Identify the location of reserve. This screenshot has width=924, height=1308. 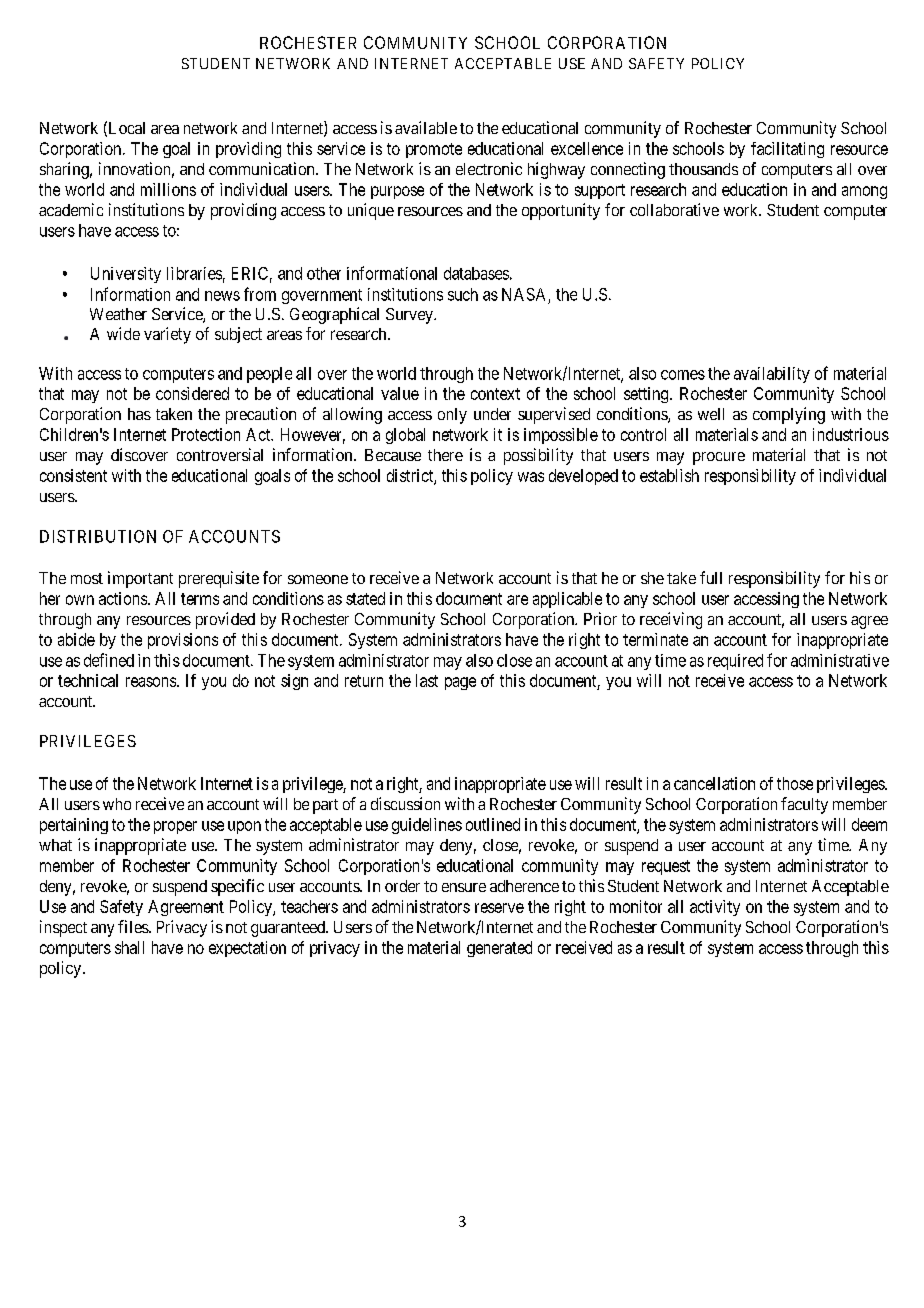
(499, 908).
